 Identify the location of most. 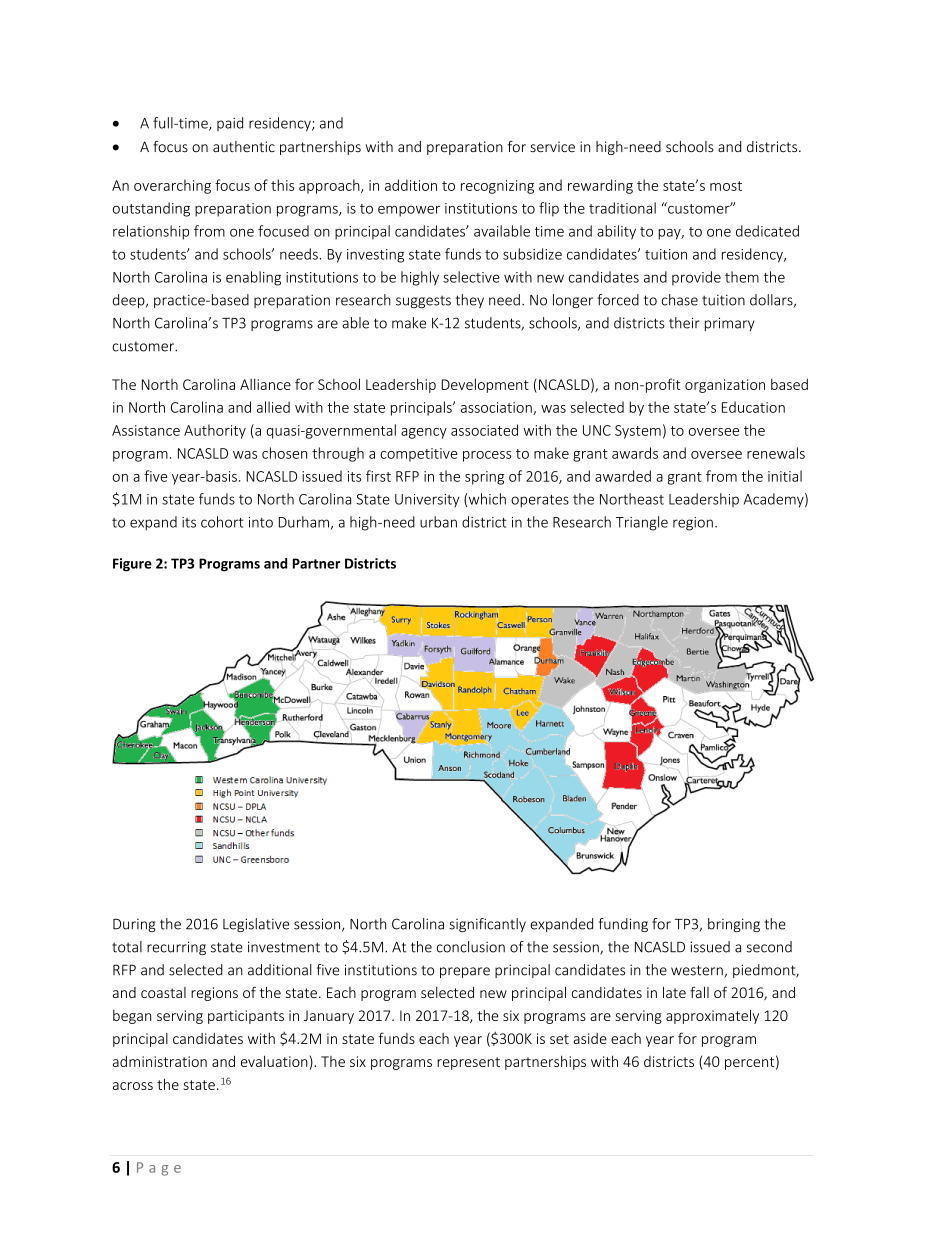
(726, 186).
